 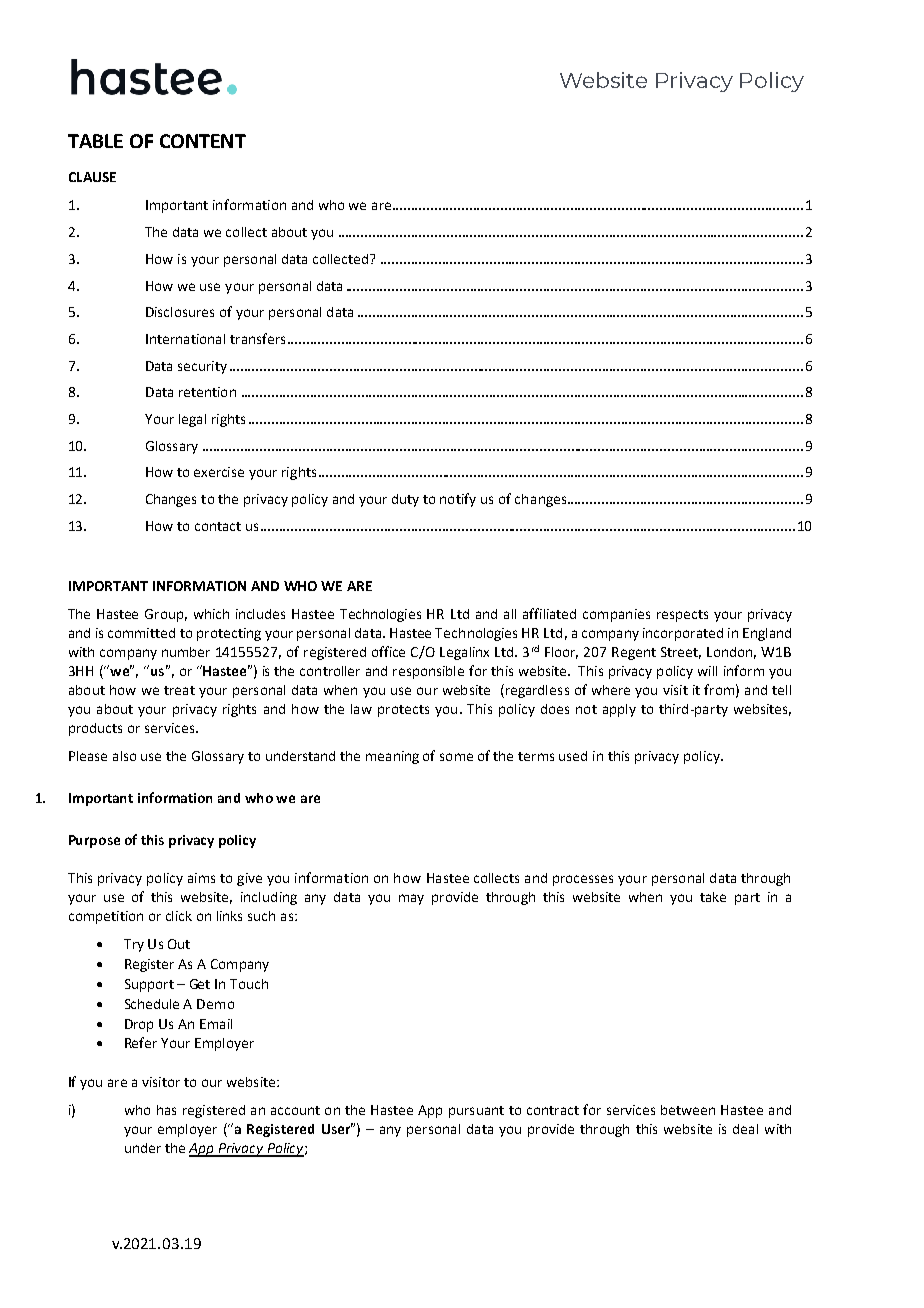 What do you see at coordinates (458, 500) in the page?
I see `notify` at bounding box center [458, 500].
